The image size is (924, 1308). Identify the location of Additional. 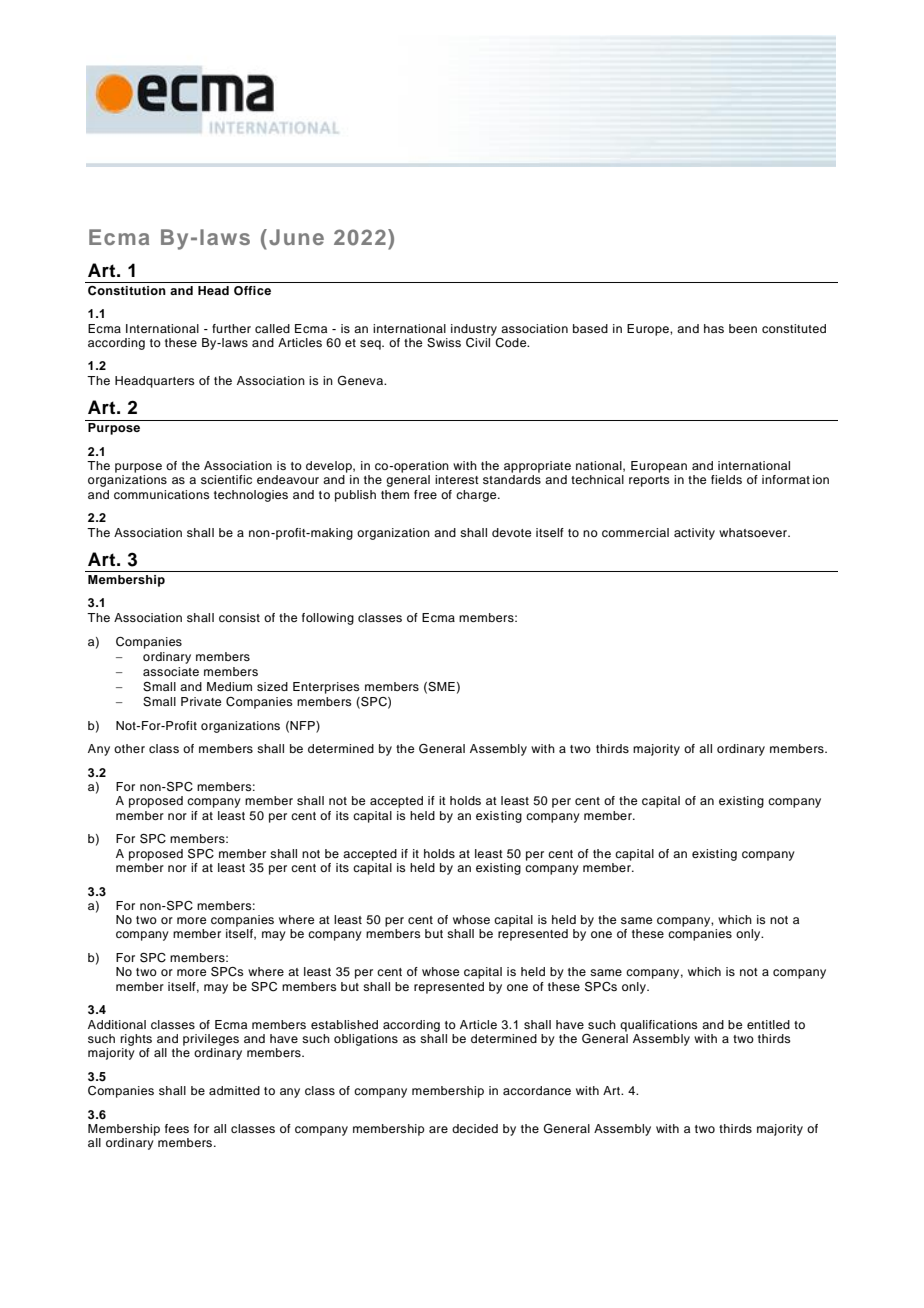
(117, 1024).
